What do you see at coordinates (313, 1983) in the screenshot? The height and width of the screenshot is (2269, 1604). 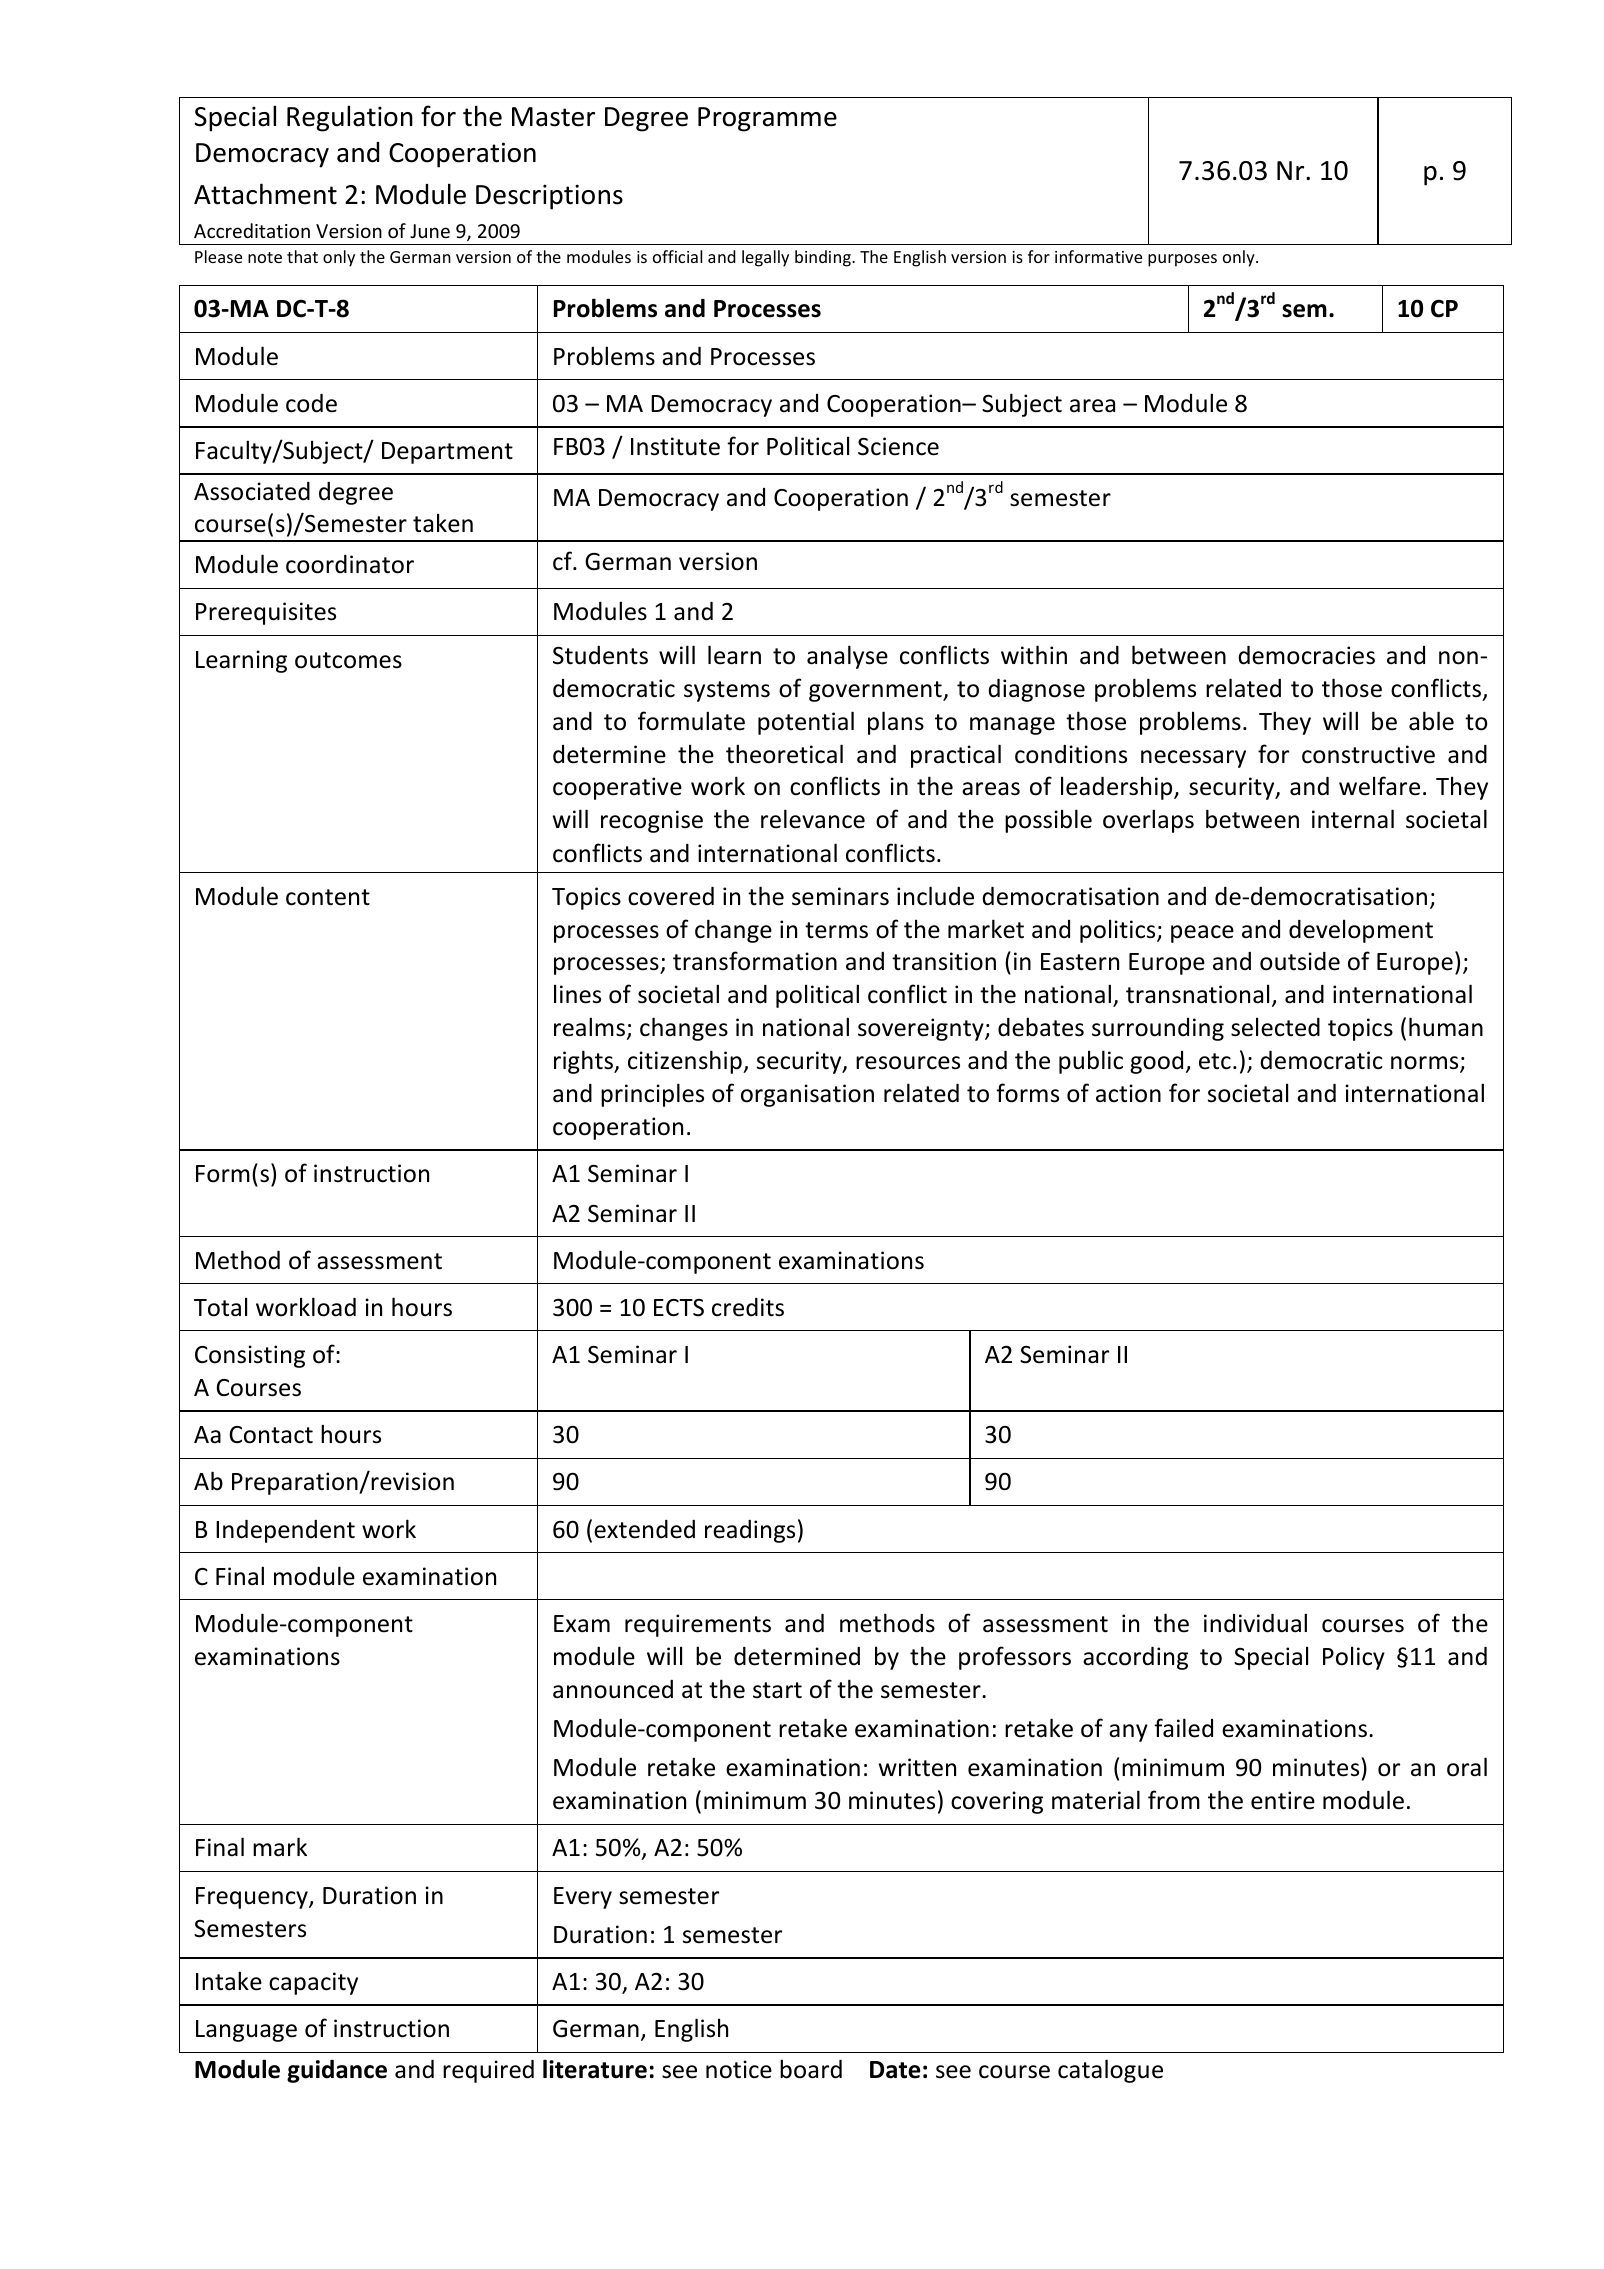 I see `capacity` at bounding box center [313, 1983].
